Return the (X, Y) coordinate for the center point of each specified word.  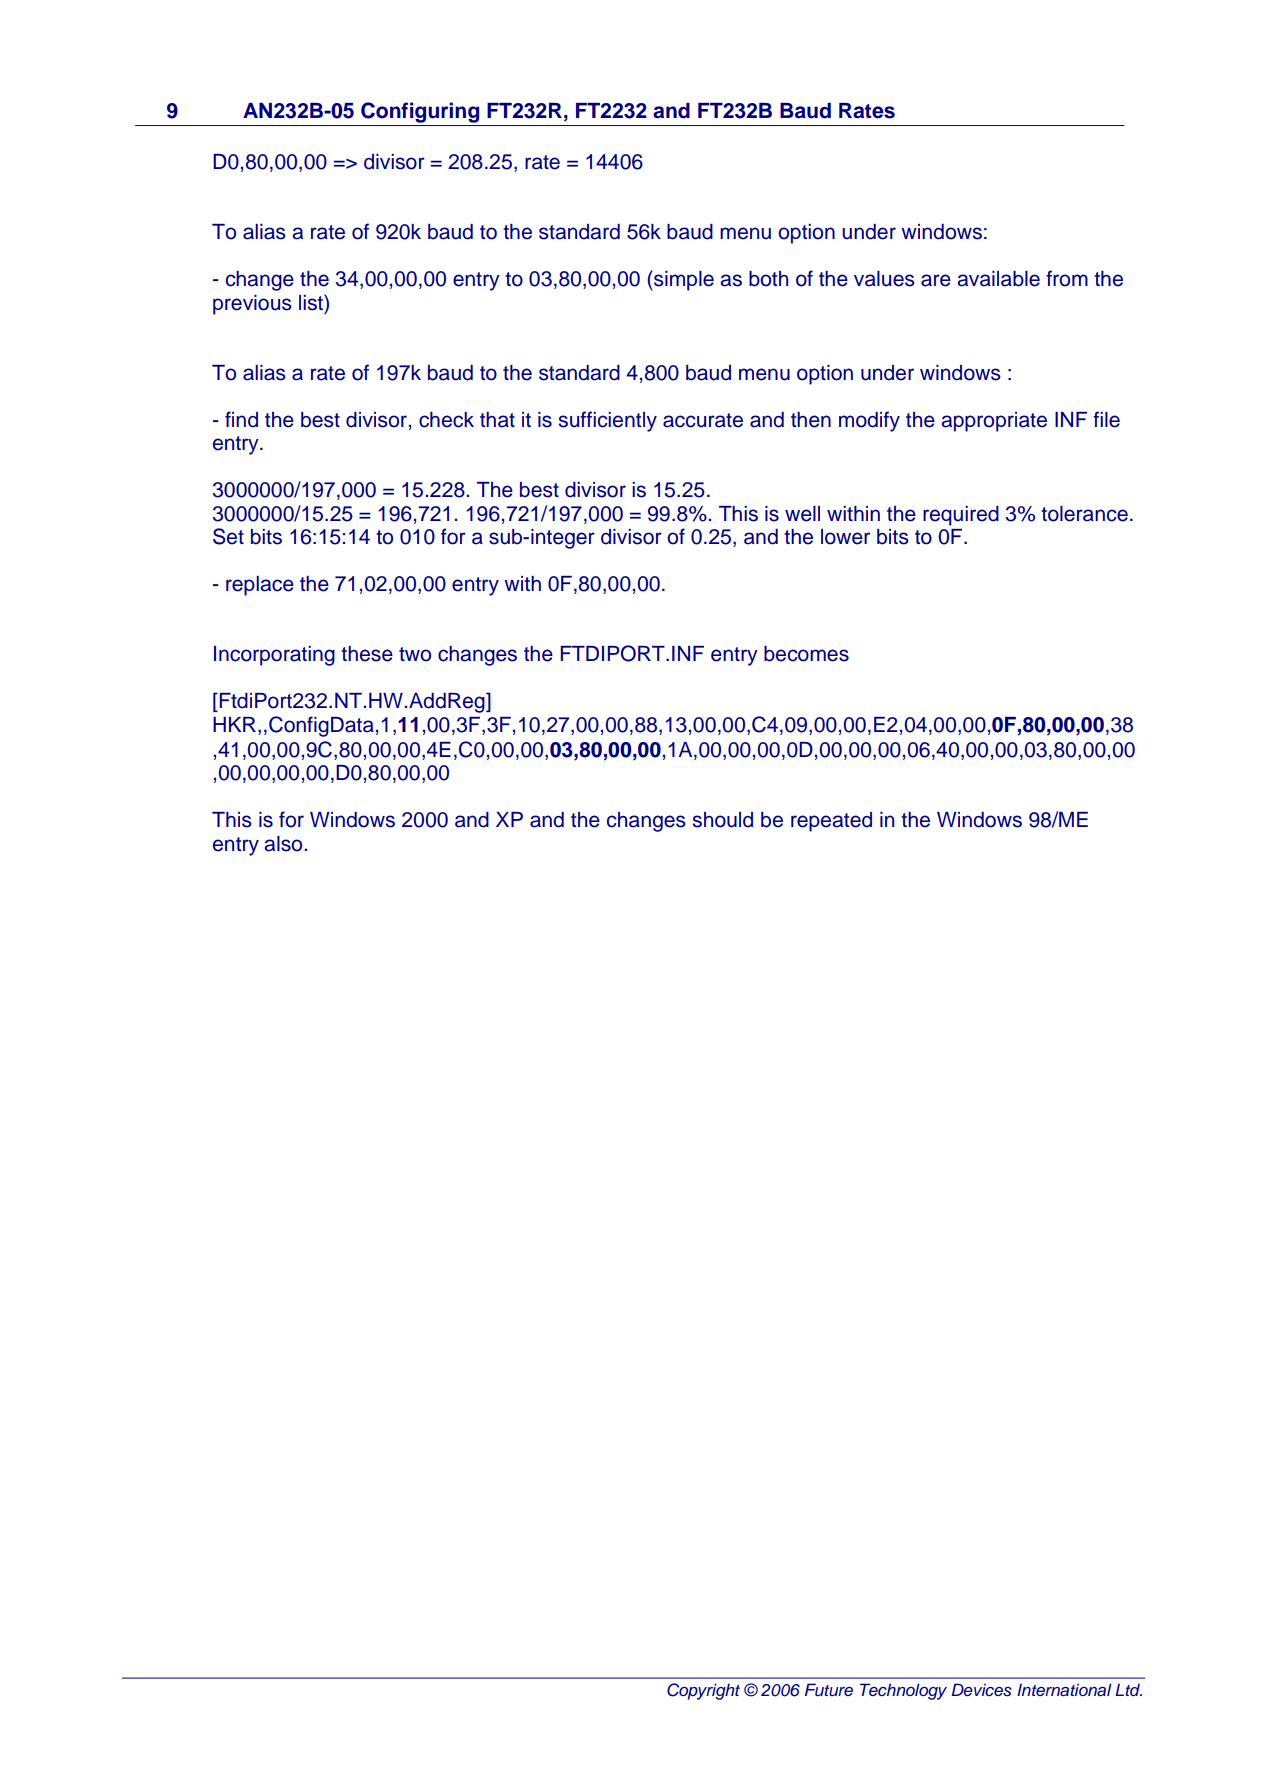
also (283, 844)
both (768, 279)
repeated (831, 822)
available (999, 279)
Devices (982, 1690)
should (723, 820)
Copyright (703, 1691)
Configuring (420, 112)
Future (829, 1690)
